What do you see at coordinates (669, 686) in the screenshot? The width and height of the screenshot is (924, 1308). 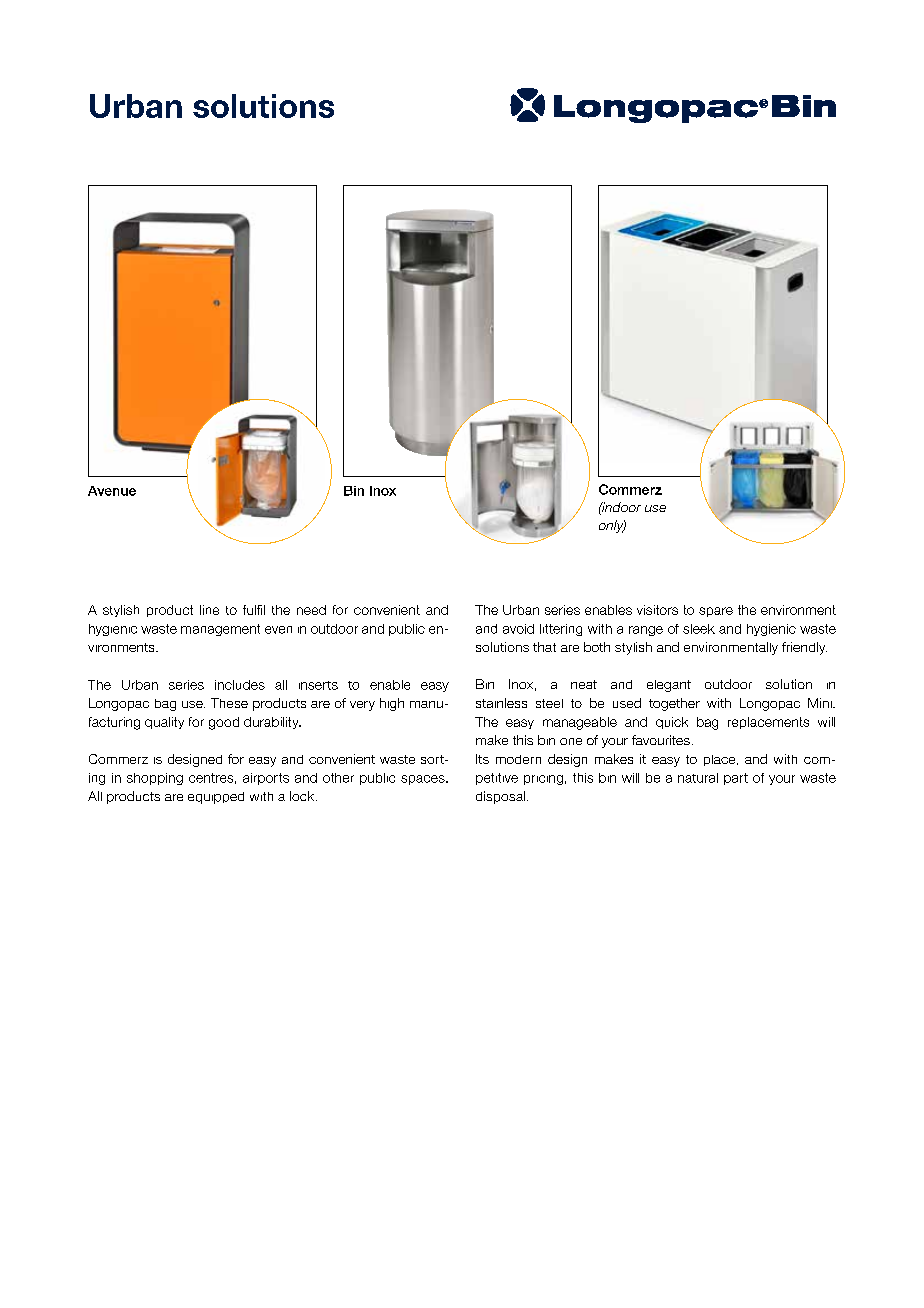 I see `elegant` at bounding box center [669, 686].
